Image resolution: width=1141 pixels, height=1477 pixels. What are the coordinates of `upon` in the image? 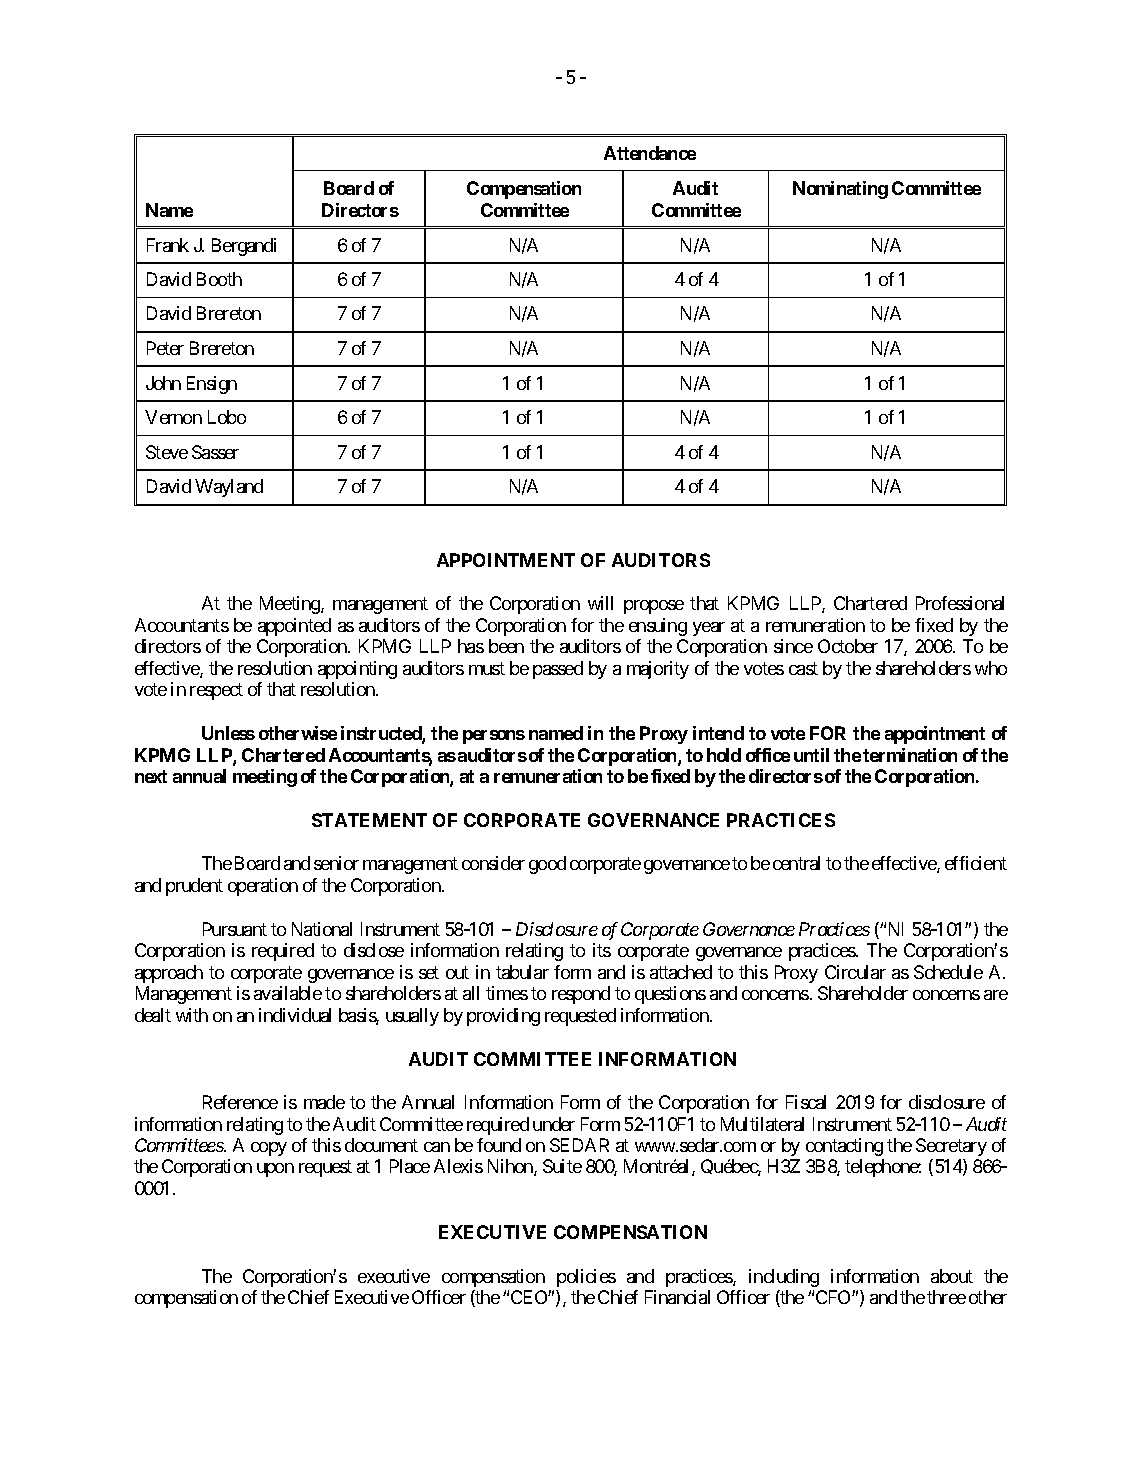 It's located at (275, 1170).
